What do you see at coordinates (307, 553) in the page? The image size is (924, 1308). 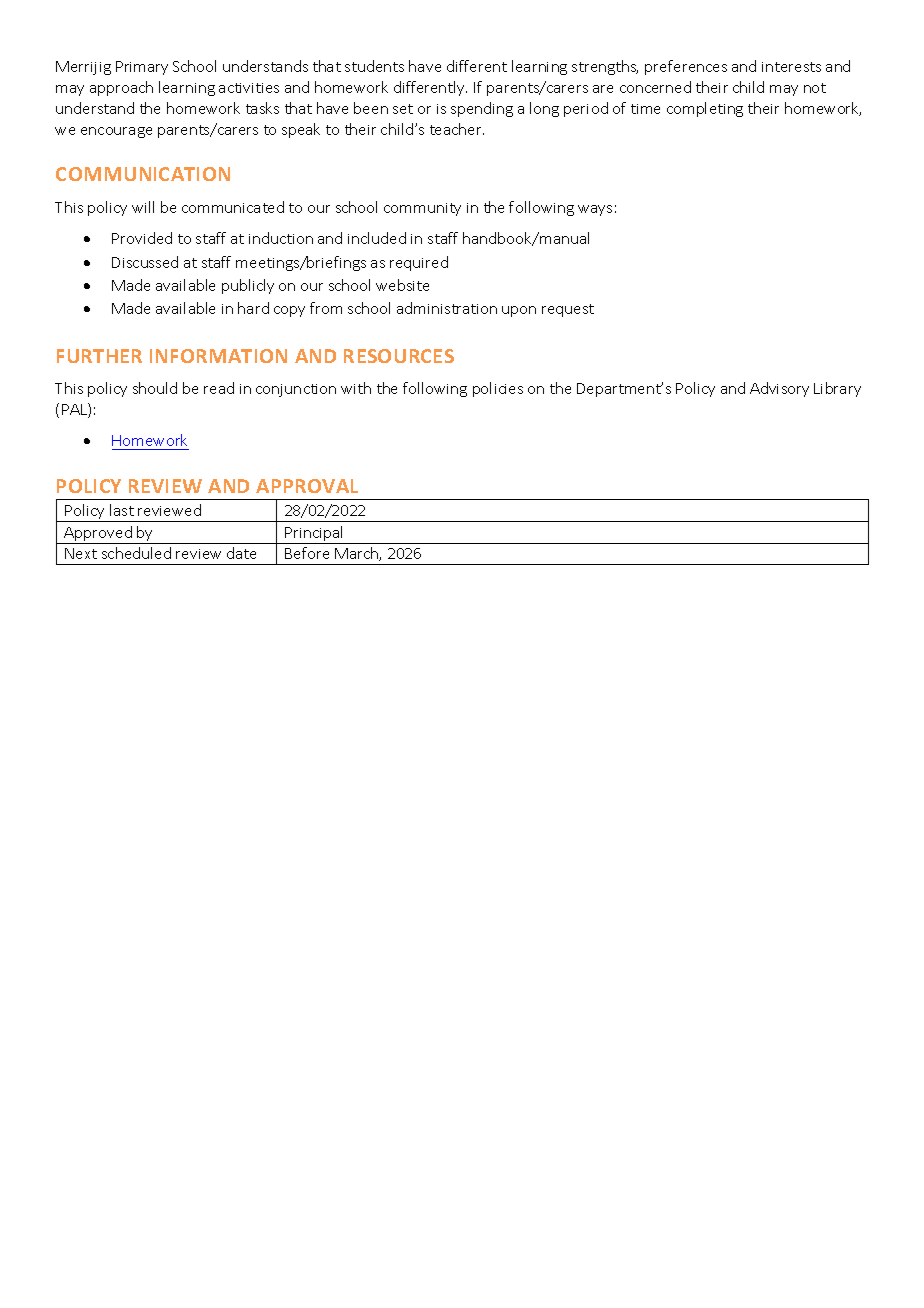 I see `Before` at bounding box center [307, 553].
